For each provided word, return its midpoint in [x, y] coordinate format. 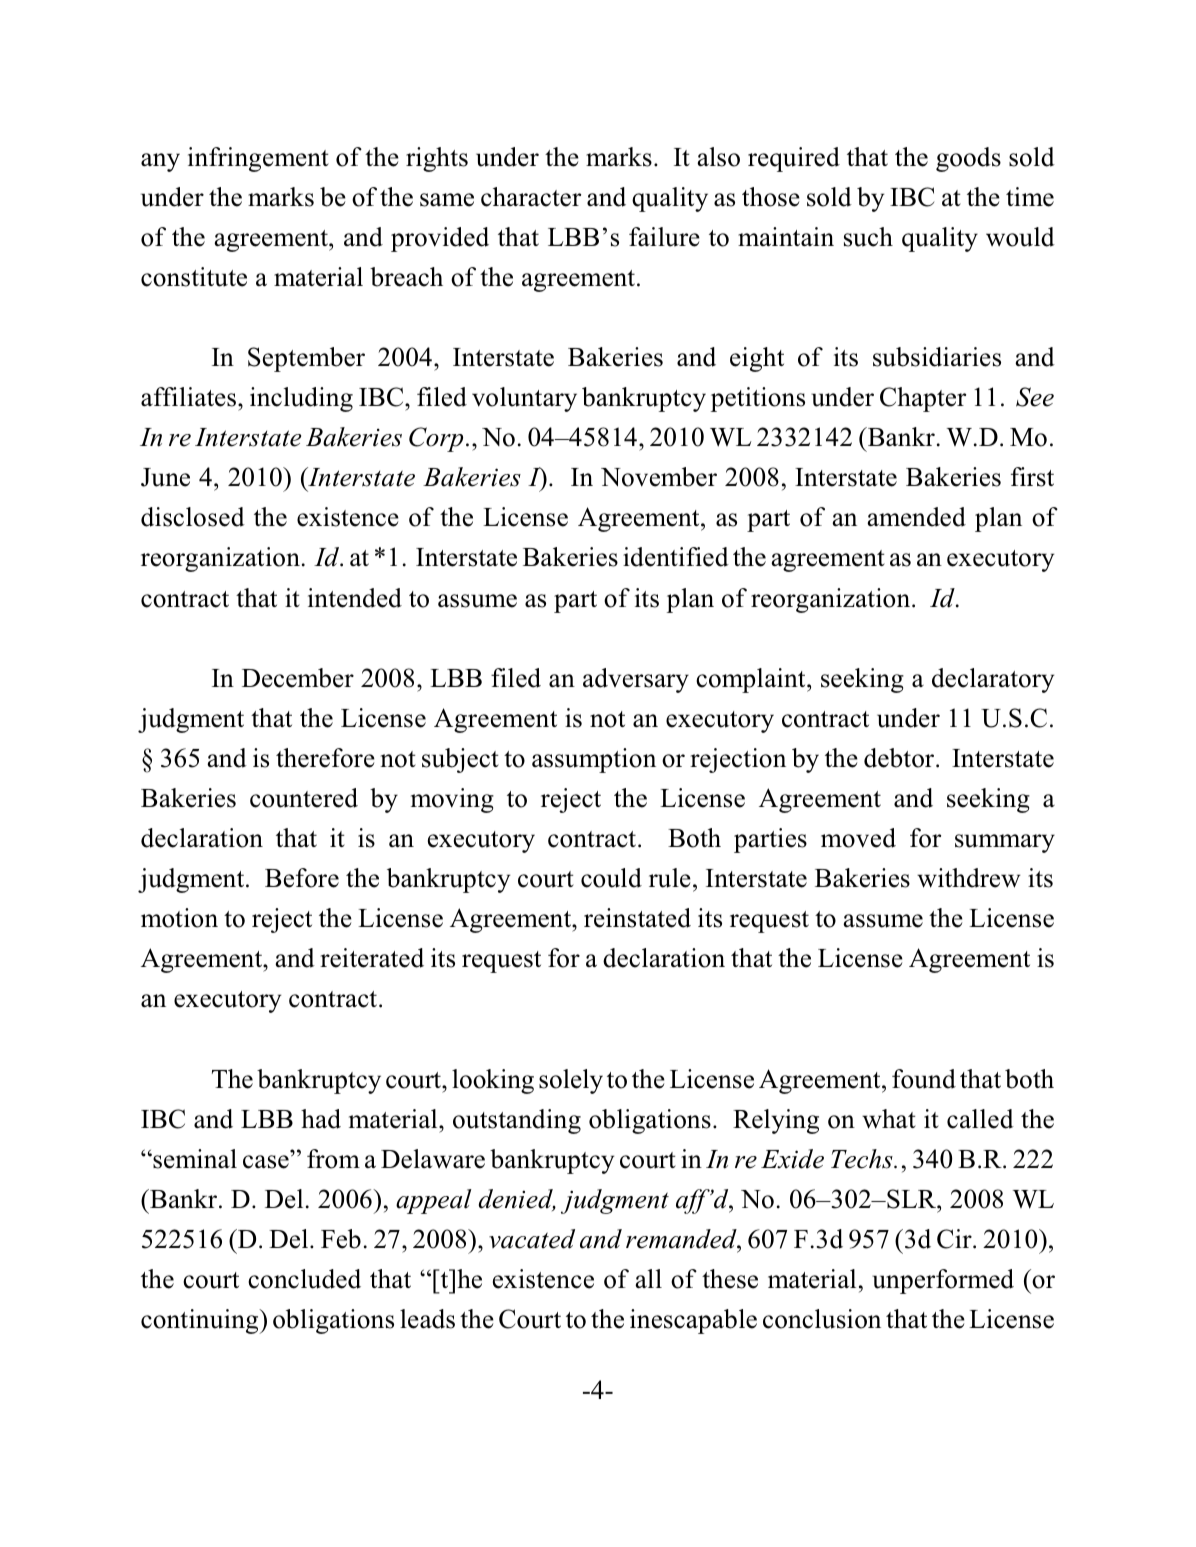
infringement [258, 159]
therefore [325, 758]
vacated [532, 1239]
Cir [955, 1239]
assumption [594, 760]
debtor [900, 758]
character [531, 197]
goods [968, 159]
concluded [304, 1279]
